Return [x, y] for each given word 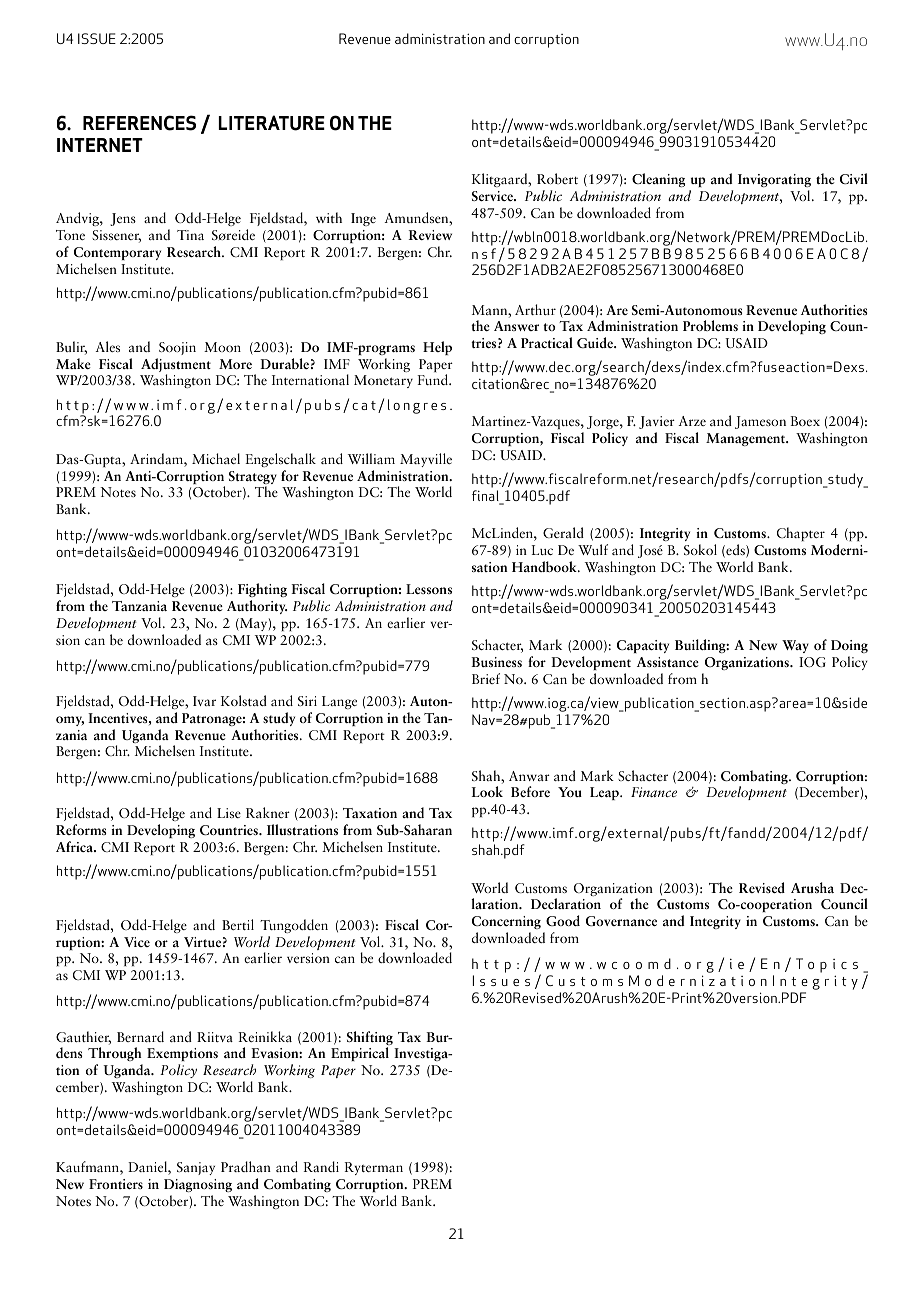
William [371, 458]
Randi [321, 1166]
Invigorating [774, 180]
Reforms [81, 829]
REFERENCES [139, 123]
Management [747, 439]
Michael [216, 458]
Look [487, 791]
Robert [557, 178]
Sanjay [196, 1168]
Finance [654, 792]
